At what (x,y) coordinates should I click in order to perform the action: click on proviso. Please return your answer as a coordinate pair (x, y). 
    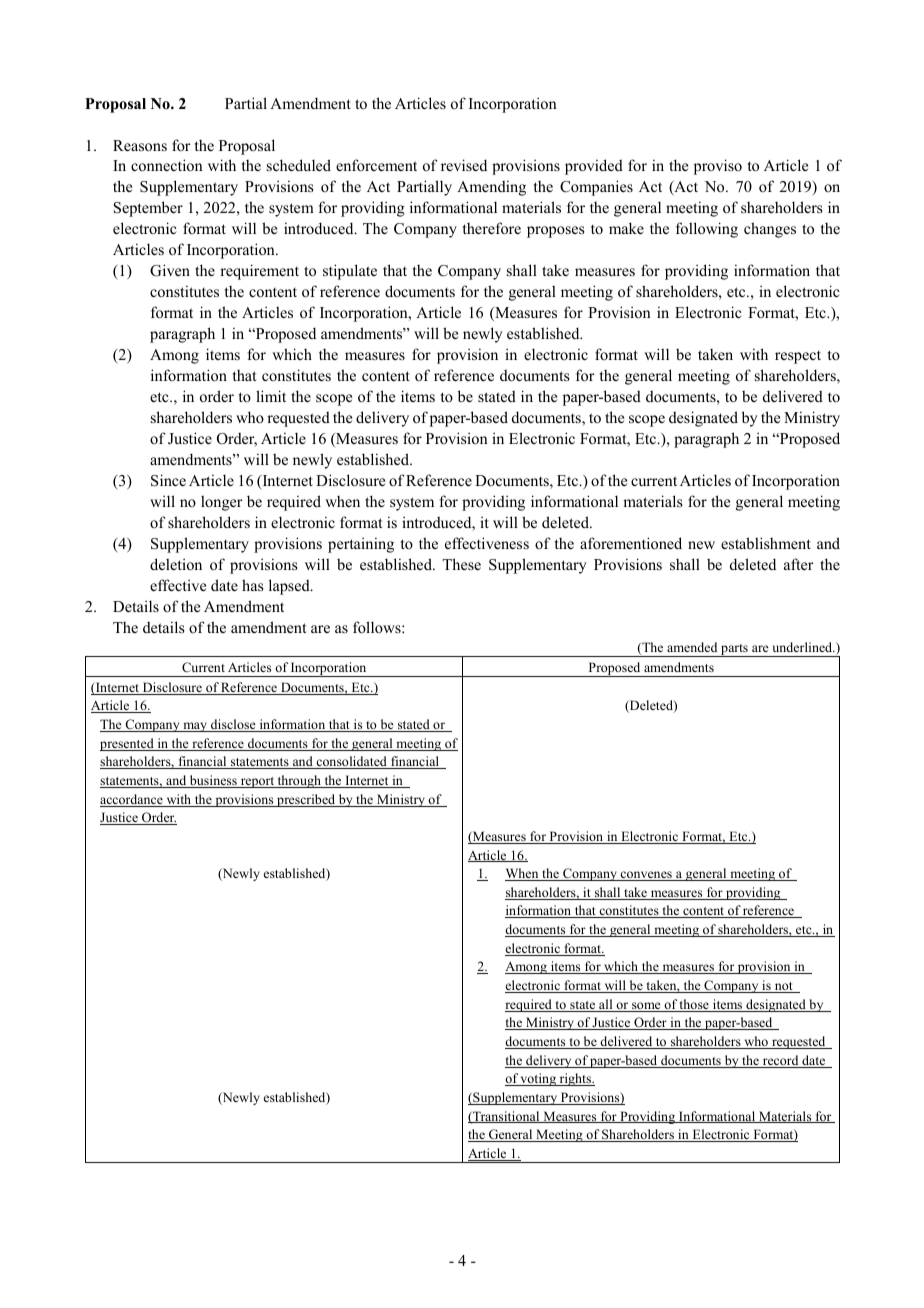
    Looking at the image, I should click on (718, 167).
